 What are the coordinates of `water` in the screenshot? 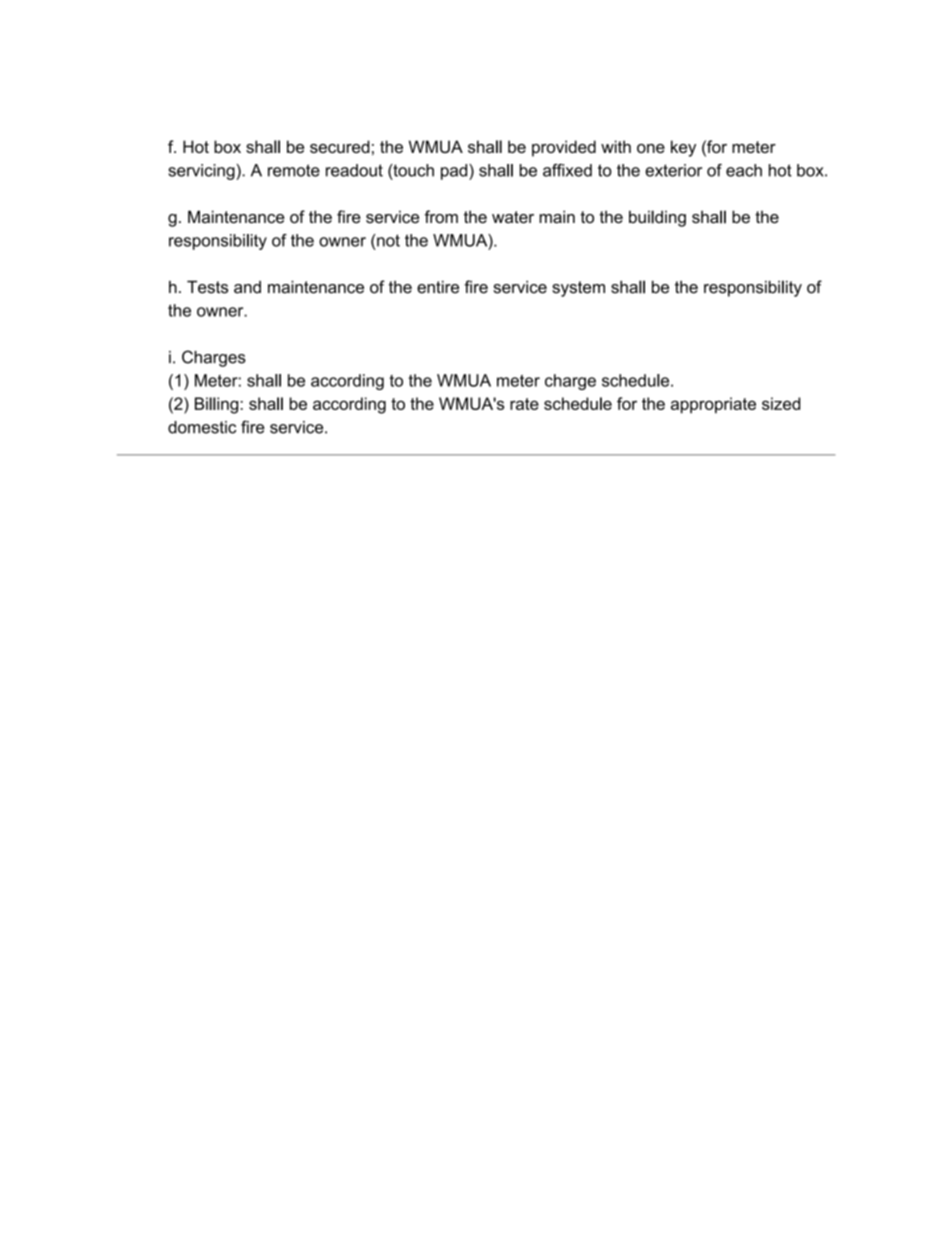 It's located at (513, 217).
